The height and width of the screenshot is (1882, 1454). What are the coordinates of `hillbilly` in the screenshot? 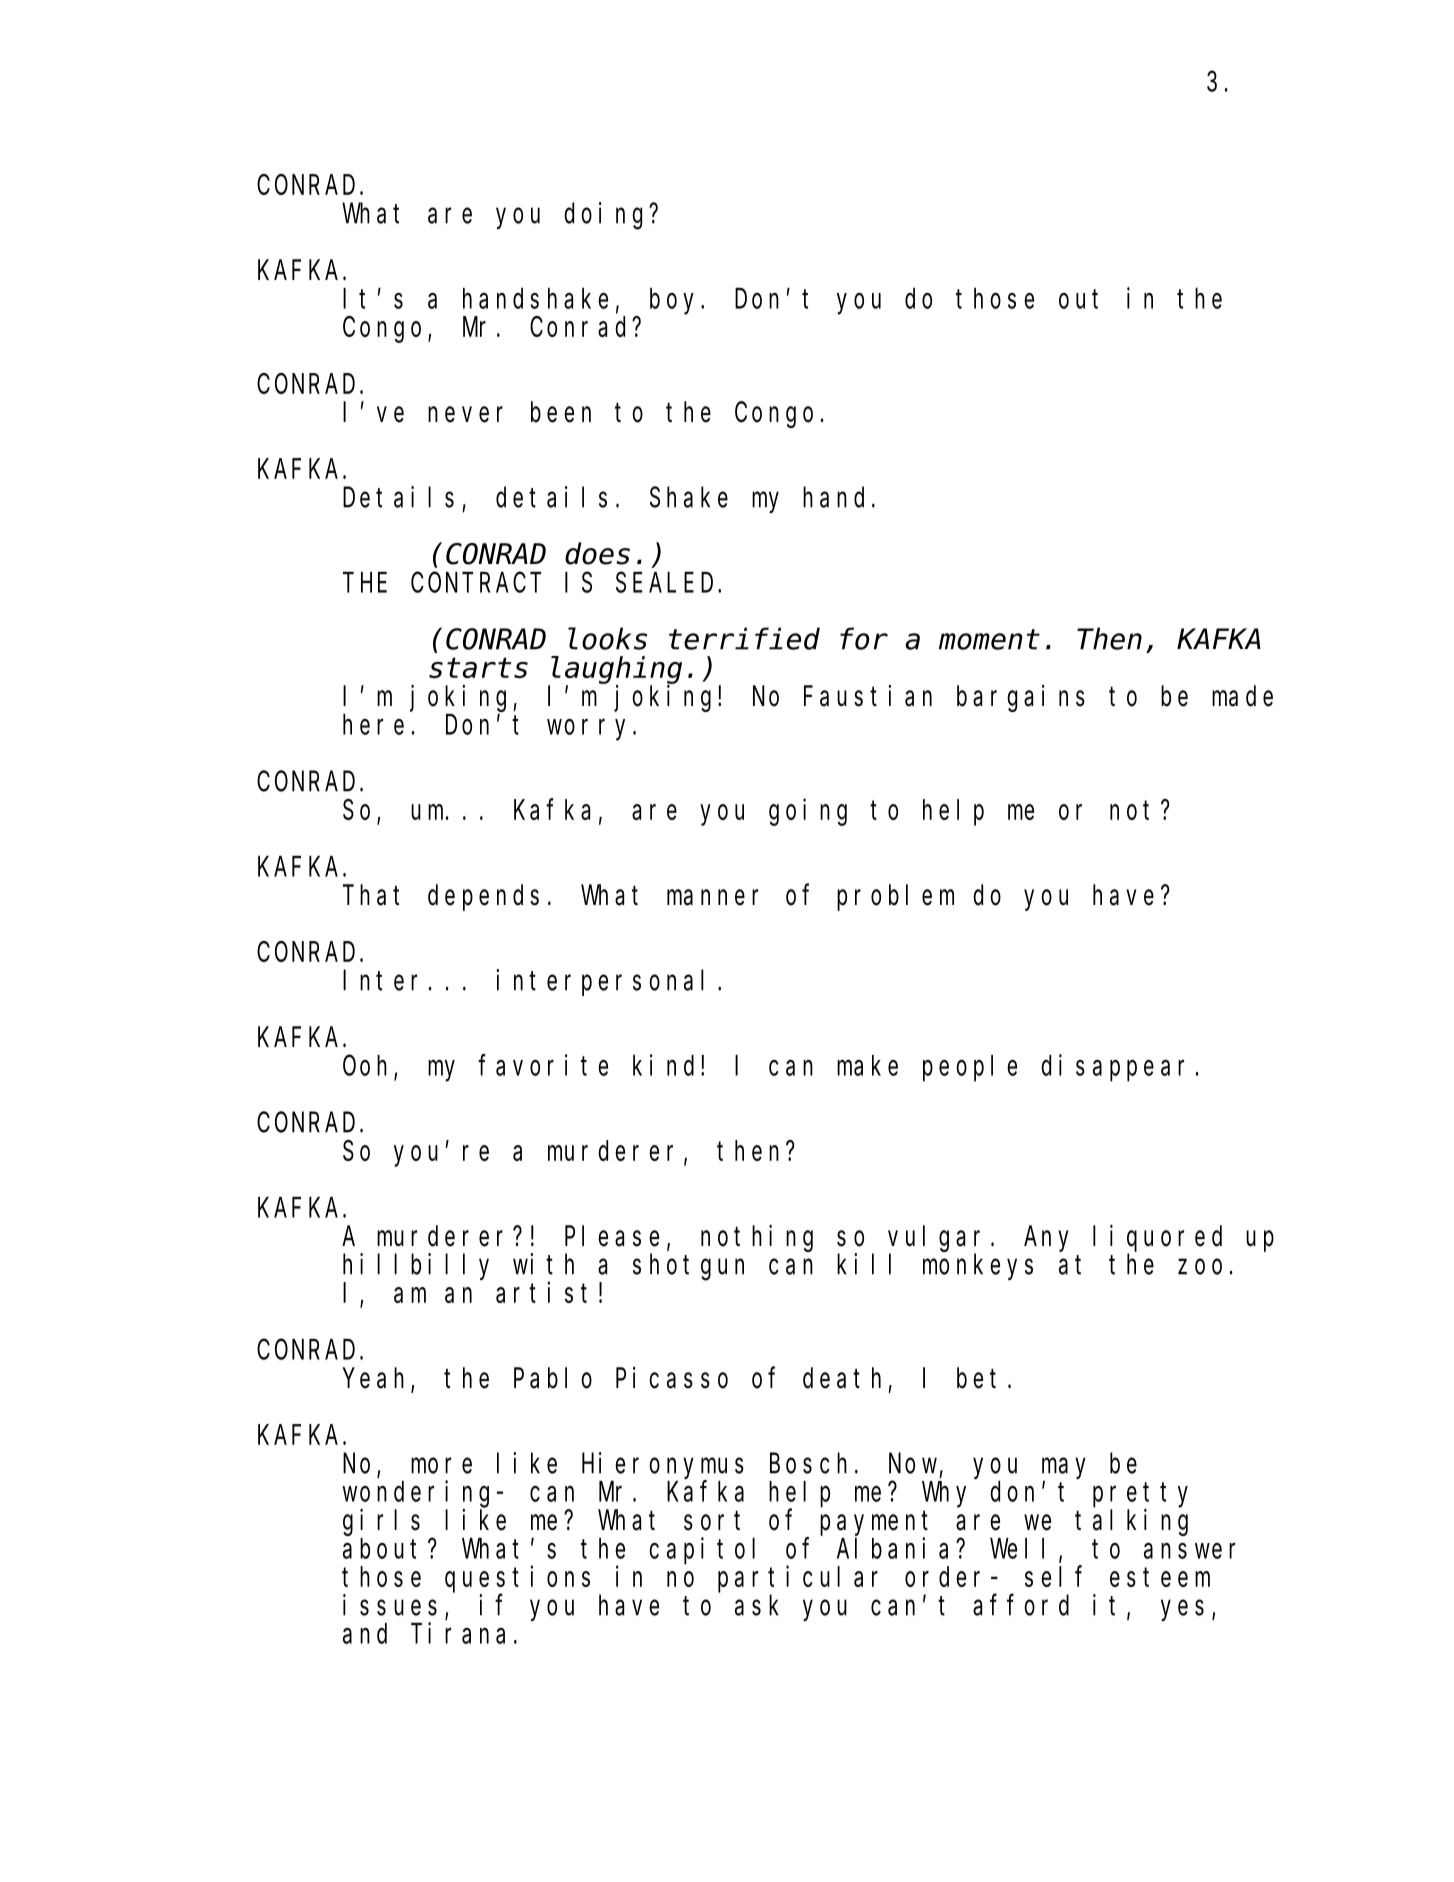 It's located at (416, 1266).
